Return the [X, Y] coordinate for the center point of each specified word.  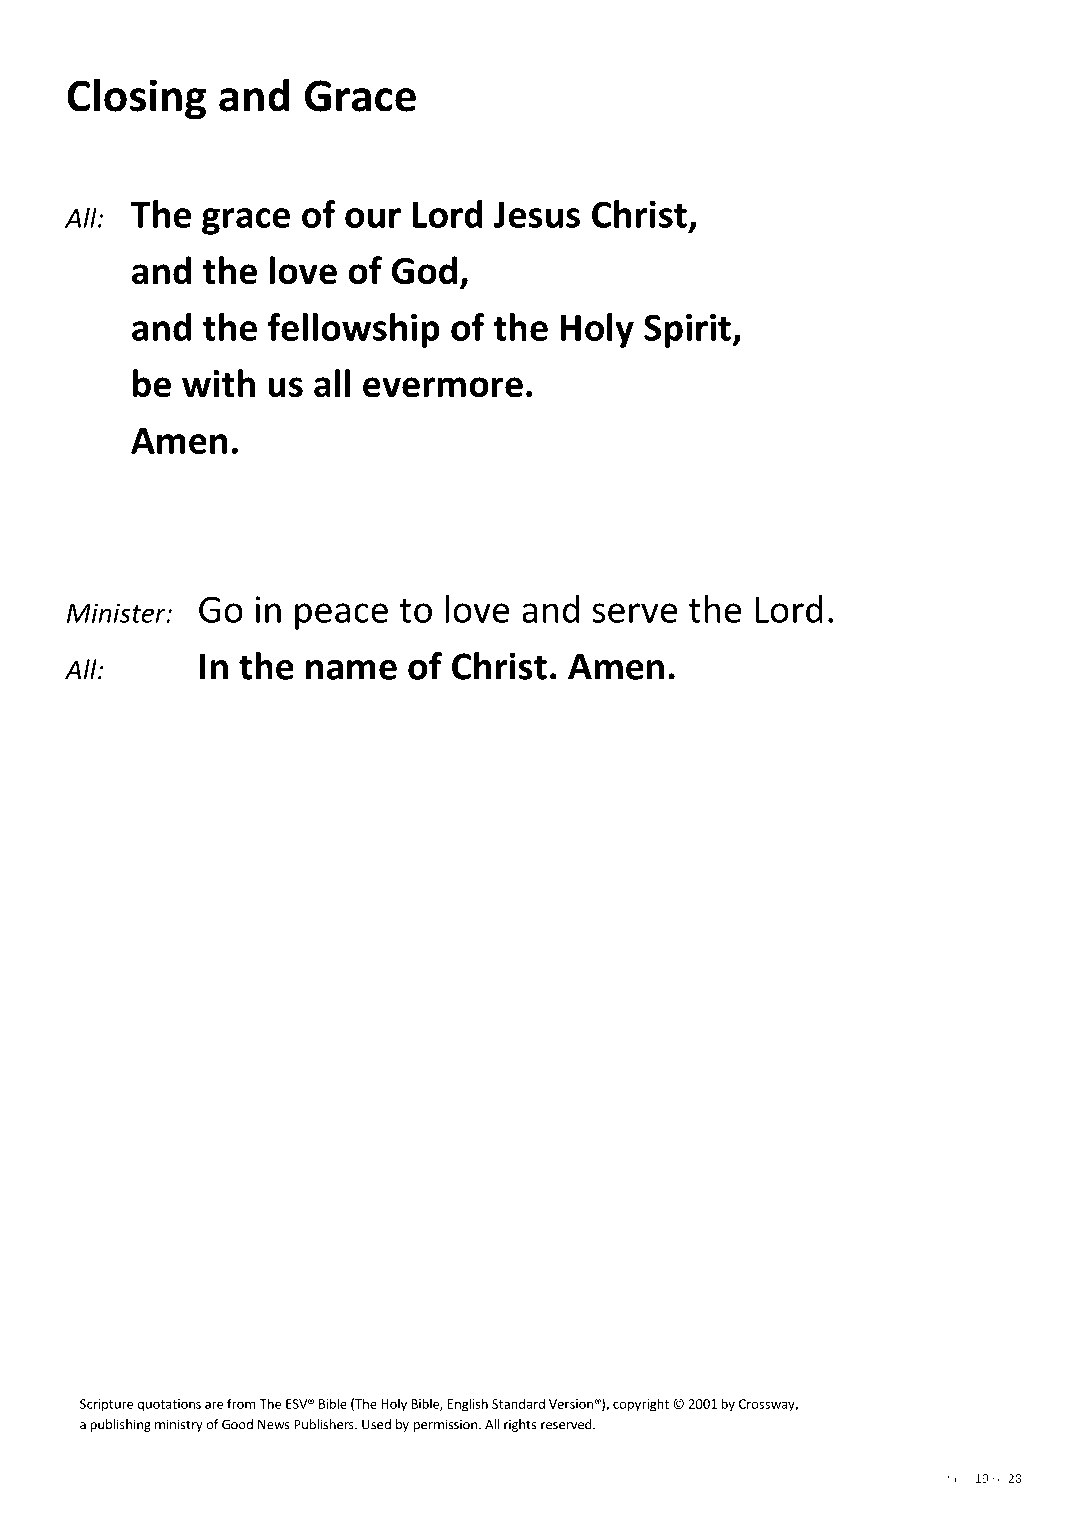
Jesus [537, 215]
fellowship [353, 330]
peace [341, 616]
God [424, 270]
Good [237, 1424]
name [351, 670]
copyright [641, 1405]
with [218, 383]
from [241, 1403]
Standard [518, 1403]
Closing [136, 99]
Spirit [688, 331]
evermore [443, 387]
